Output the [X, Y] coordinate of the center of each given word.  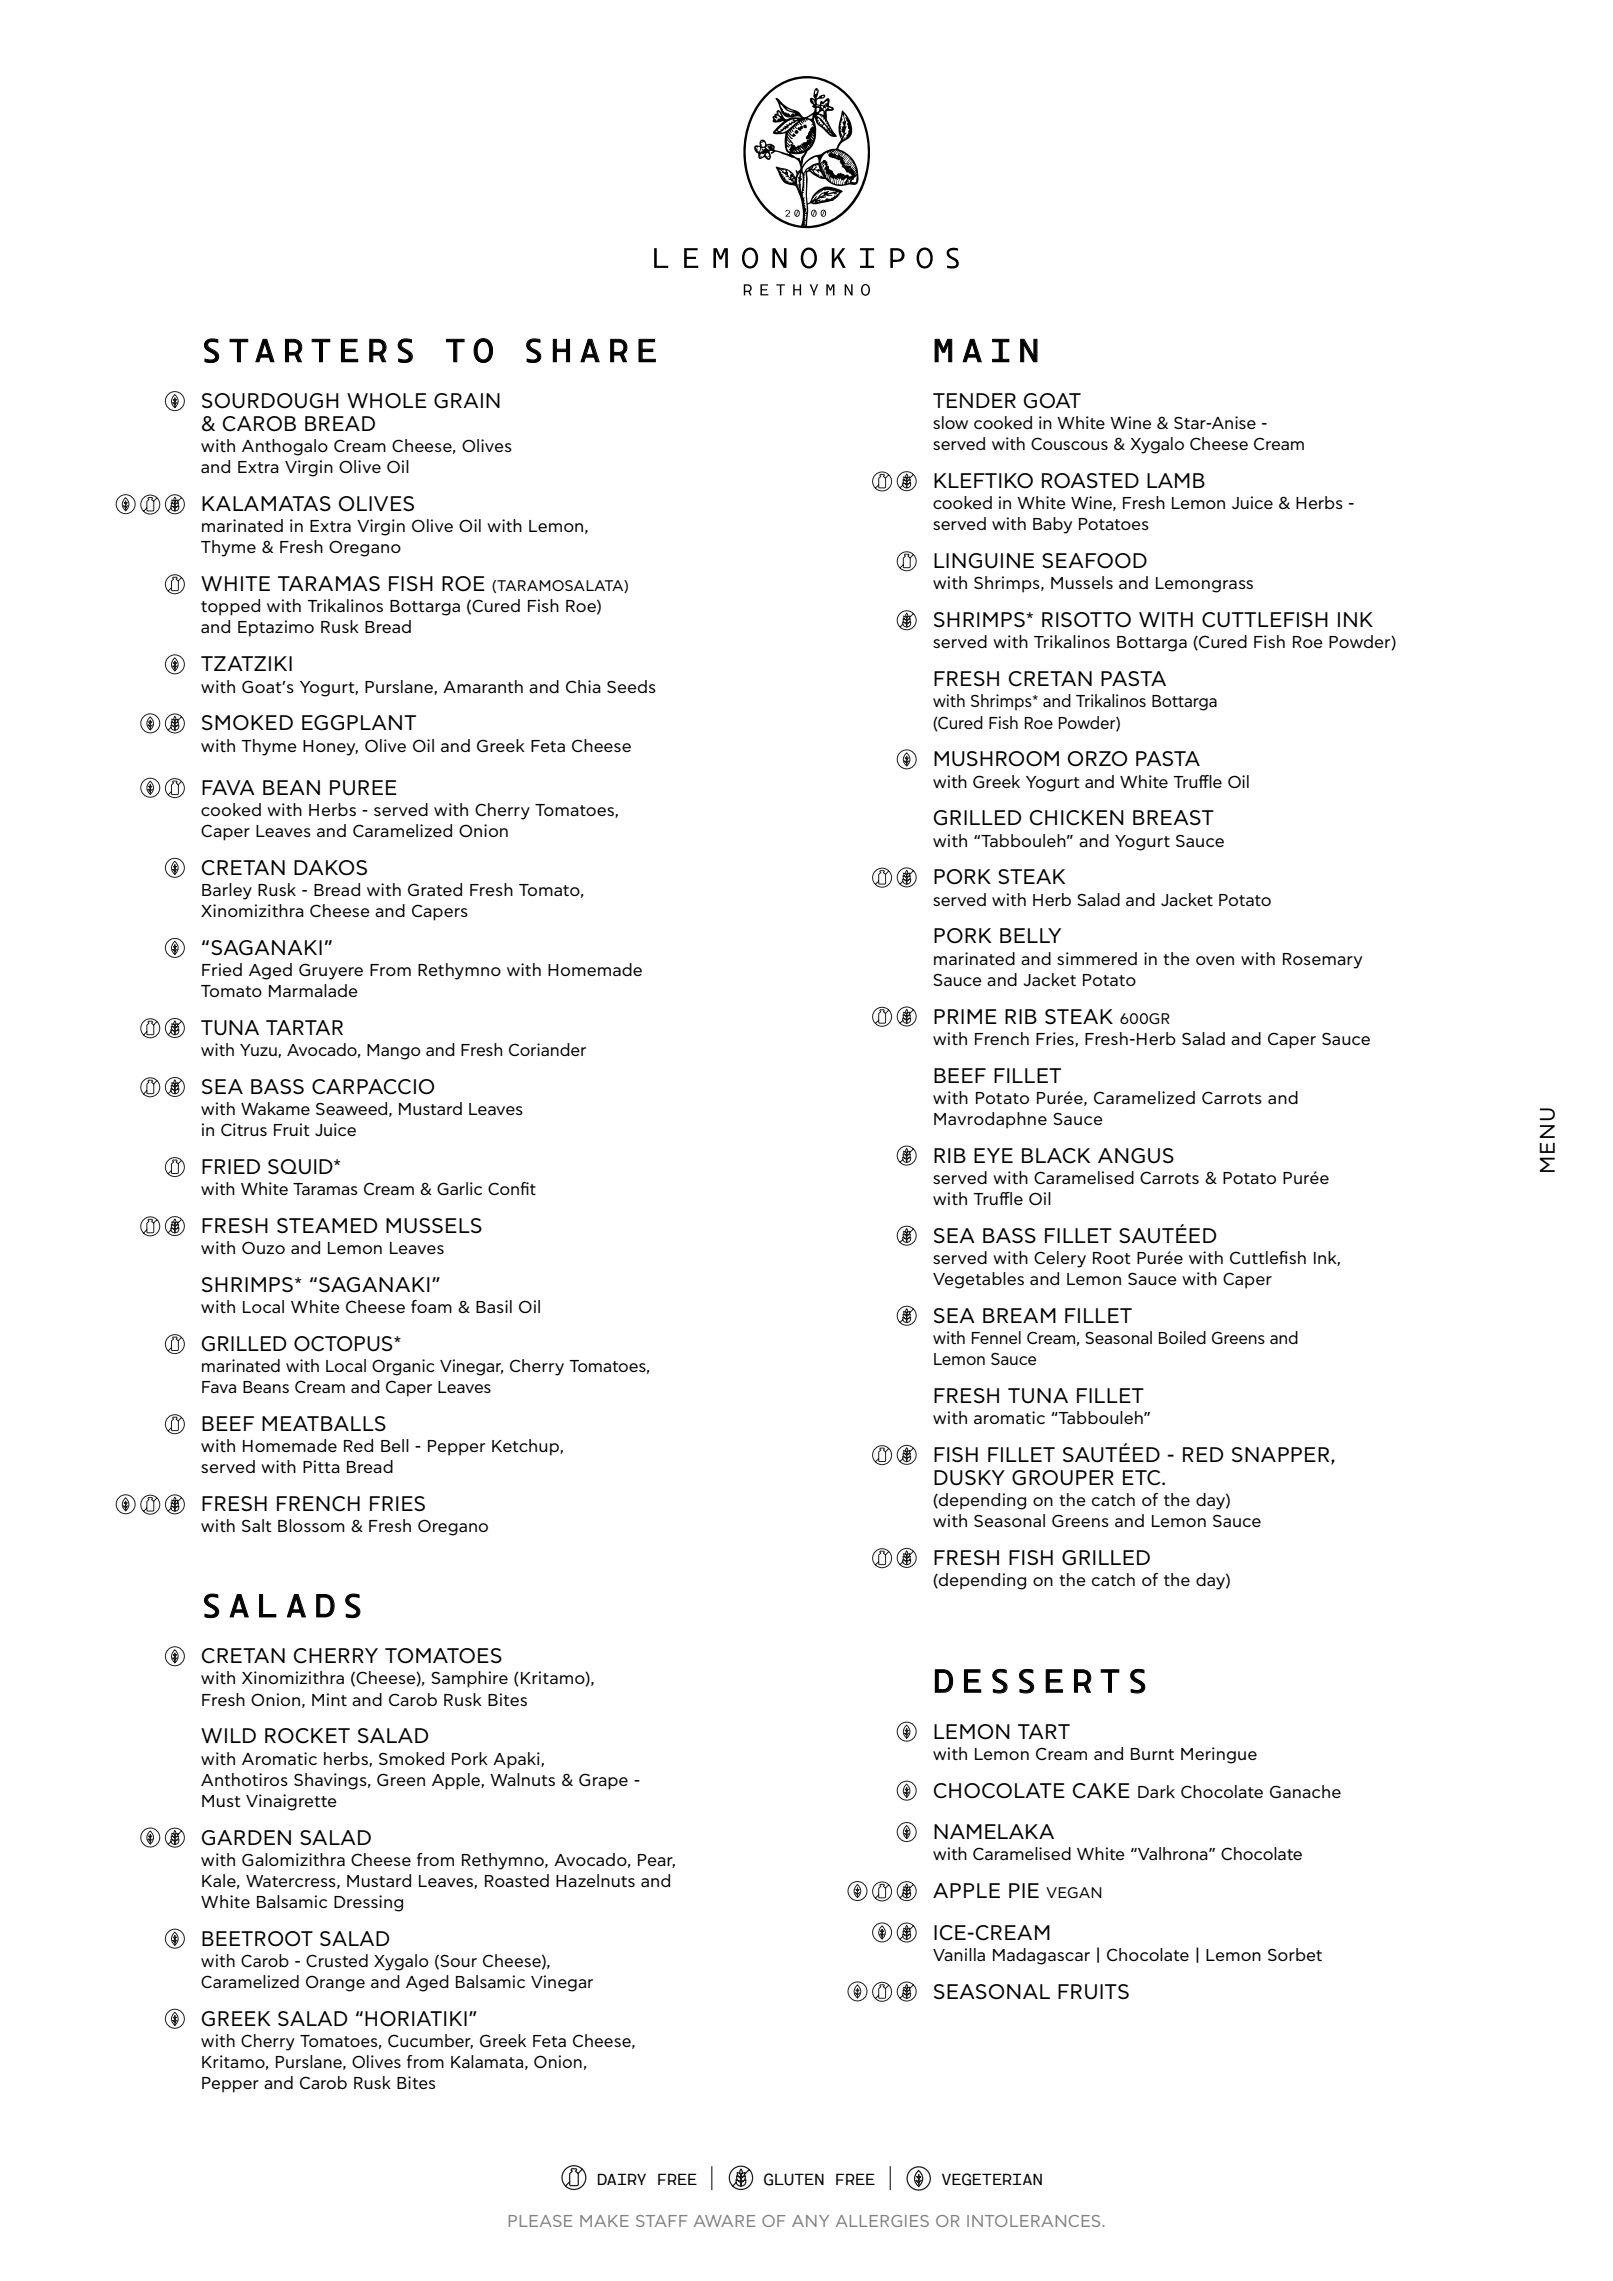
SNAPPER [1282, 1456]
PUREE [363, 788]
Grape [603, 1781]
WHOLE [387, 401]
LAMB [1176, 480]
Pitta [321, 1466]
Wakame [275, 1108]
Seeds [631, 686]
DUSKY [969, 1478]
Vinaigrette [291, 1802]
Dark [1156, 1791]
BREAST [1173, 817]
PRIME [965, 1016]
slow [950, 422]
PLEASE [540, 2221]
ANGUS [1136, 1156]
